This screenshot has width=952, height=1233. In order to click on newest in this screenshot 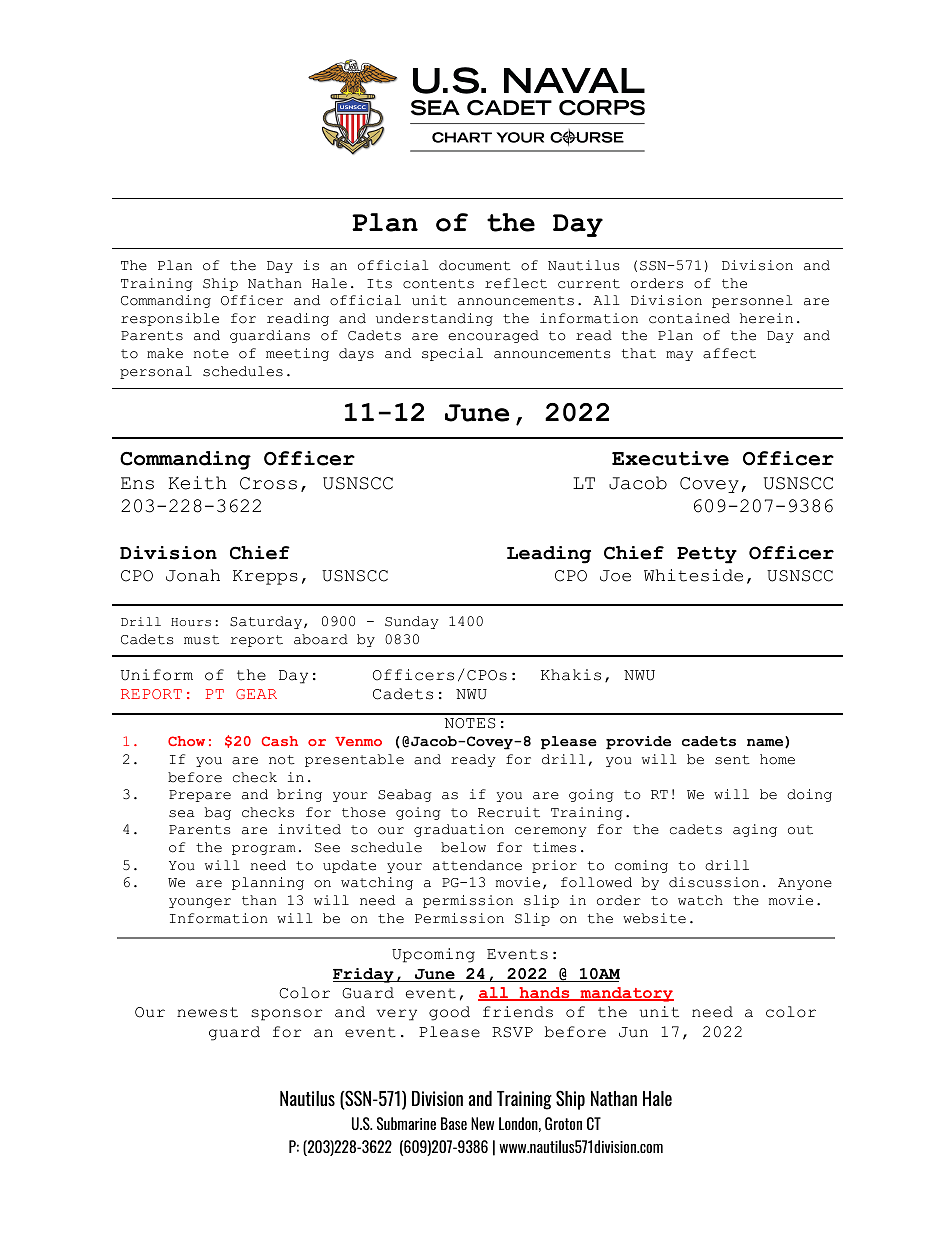, I will do `click(207, 1012)`.
